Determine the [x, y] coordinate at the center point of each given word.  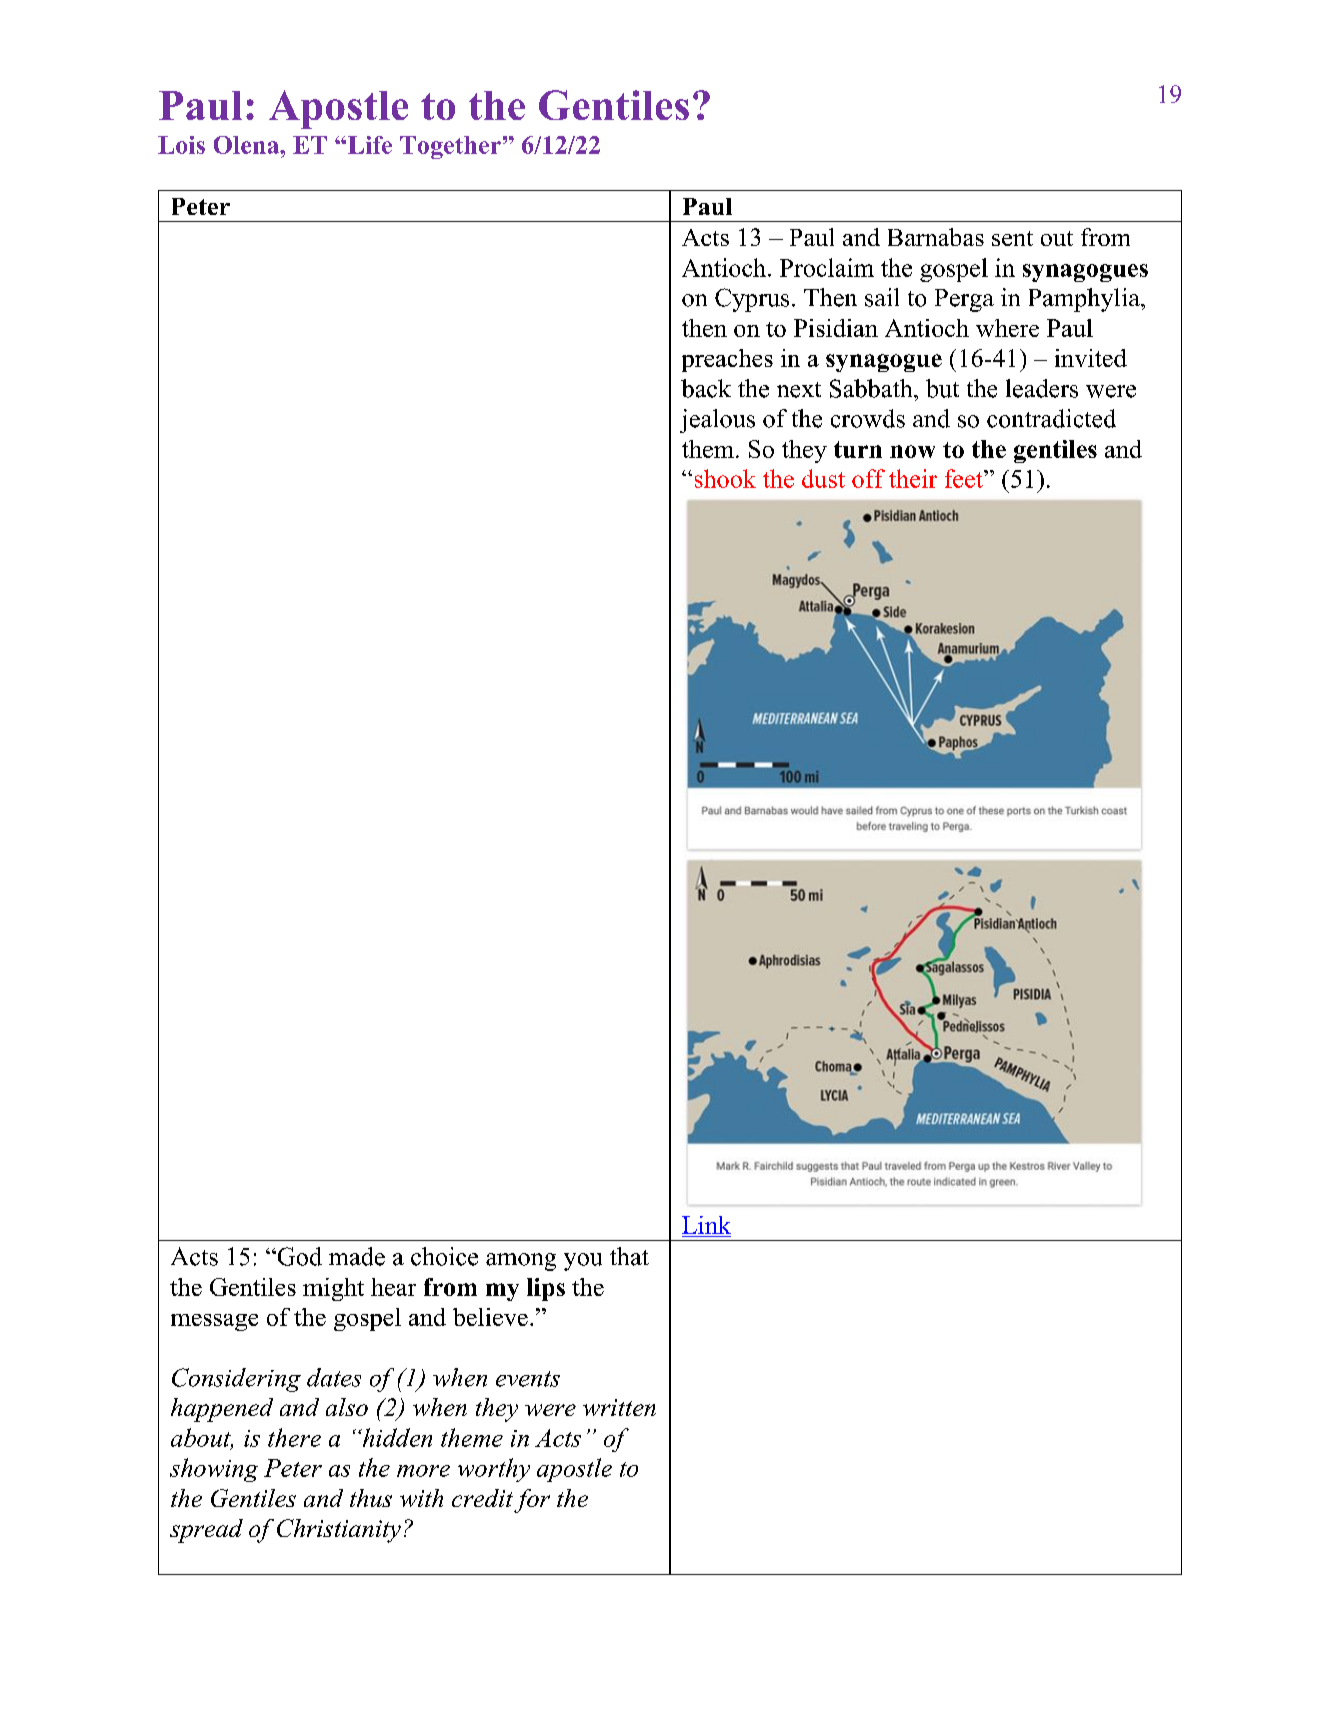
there [294, 1437]
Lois [181, 145]
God [298, 1256]
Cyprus [752, 300]
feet [965, 478]
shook [725, 478]
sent [1012, 238]
